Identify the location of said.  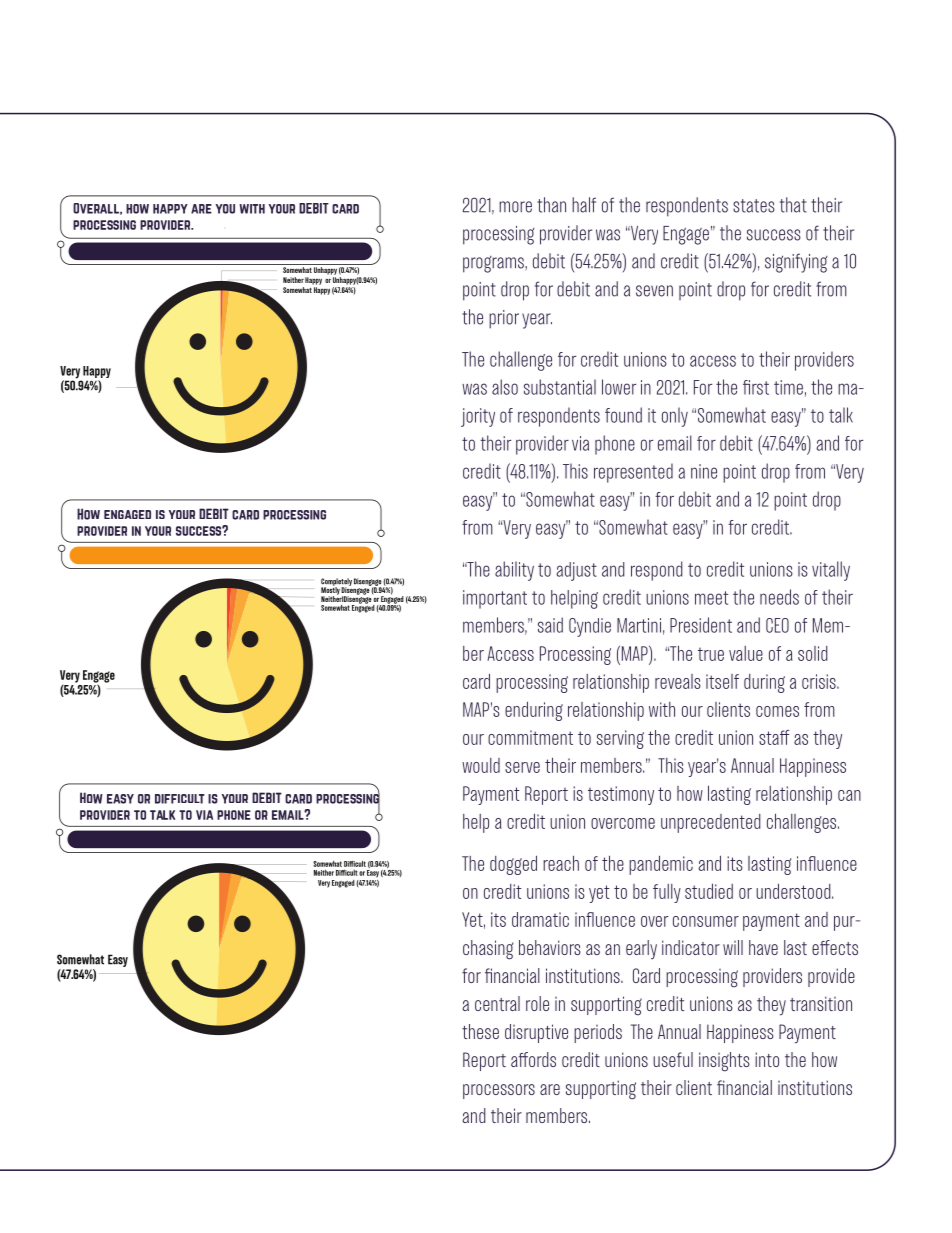
(550, 625).
